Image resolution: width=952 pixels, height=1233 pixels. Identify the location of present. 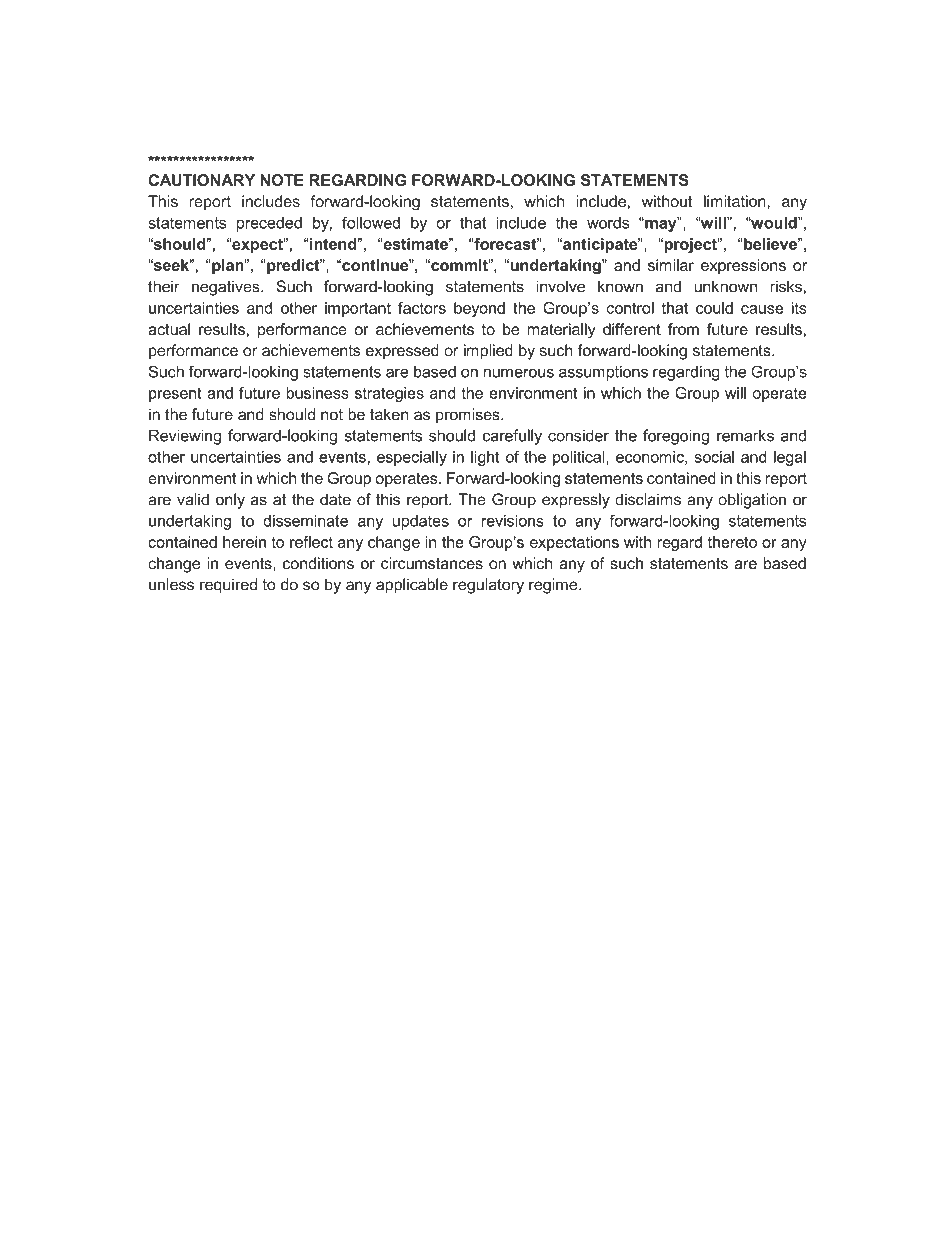
(175, 394).
